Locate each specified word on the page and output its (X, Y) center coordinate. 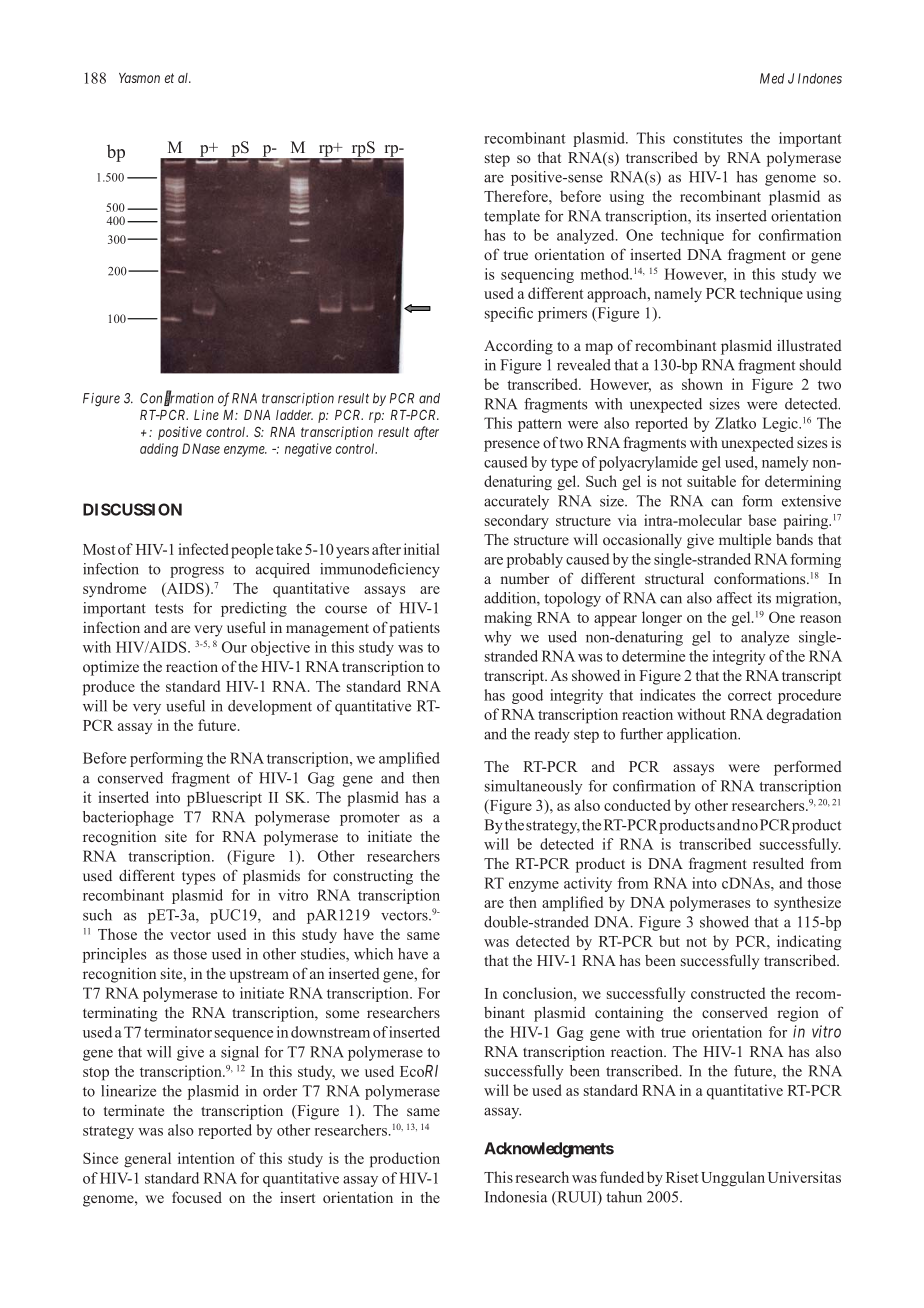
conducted (637, 805)
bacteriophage (128, 818)
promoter (370, 819)
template (512, 217)
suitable (711, 481)
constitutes (707, 138)
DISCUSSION (132, 509)
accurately (516, 502)
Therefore (517, 196)
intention (206, 1158)
